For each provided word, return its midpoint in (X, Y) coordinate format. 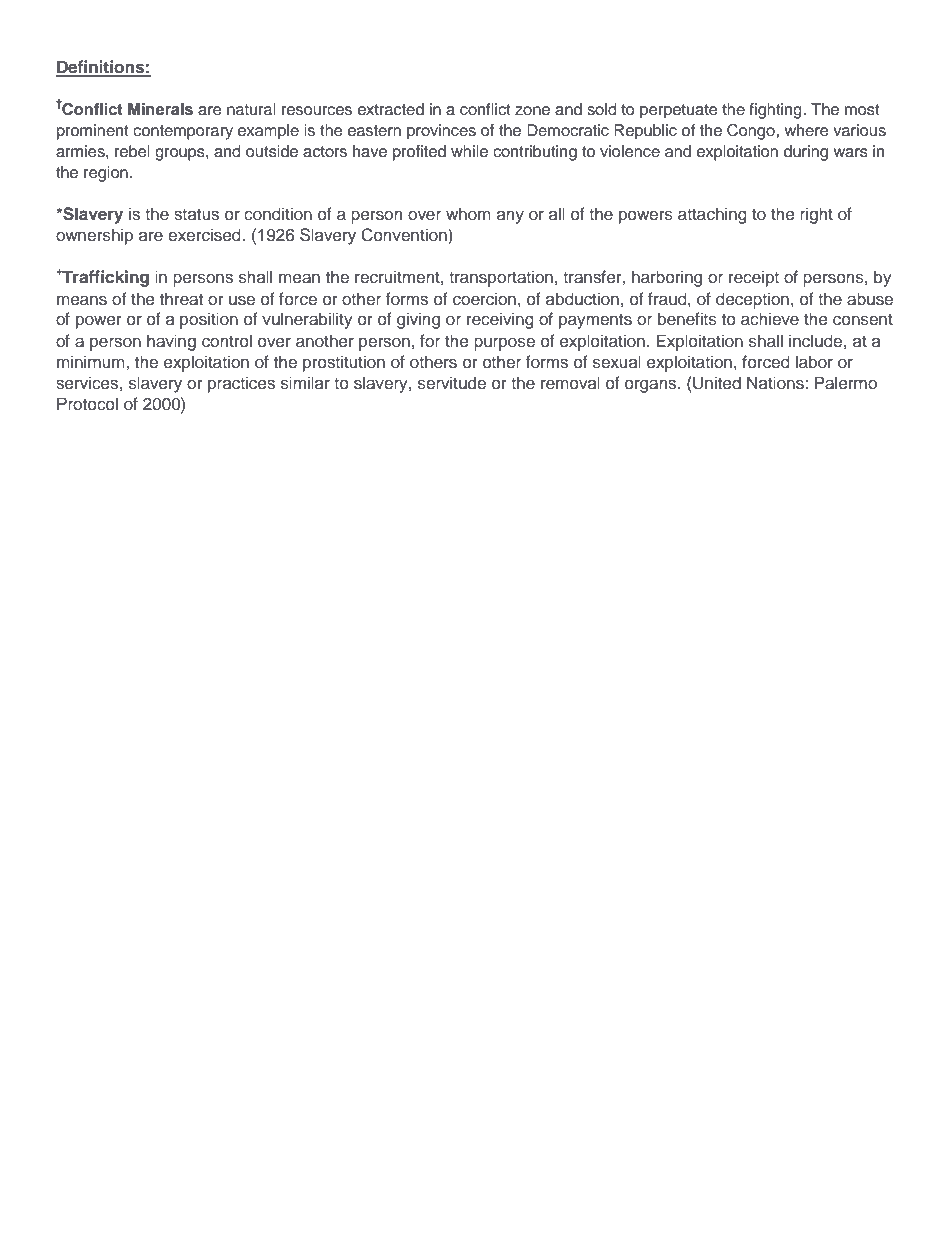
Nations (776, 383)
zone (532, 111)
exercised (205, 235)
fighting (776, 111)
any (510, 217)
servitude (452, 383)
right (816, 215)
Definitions (101, 68)
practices (241, 384)
